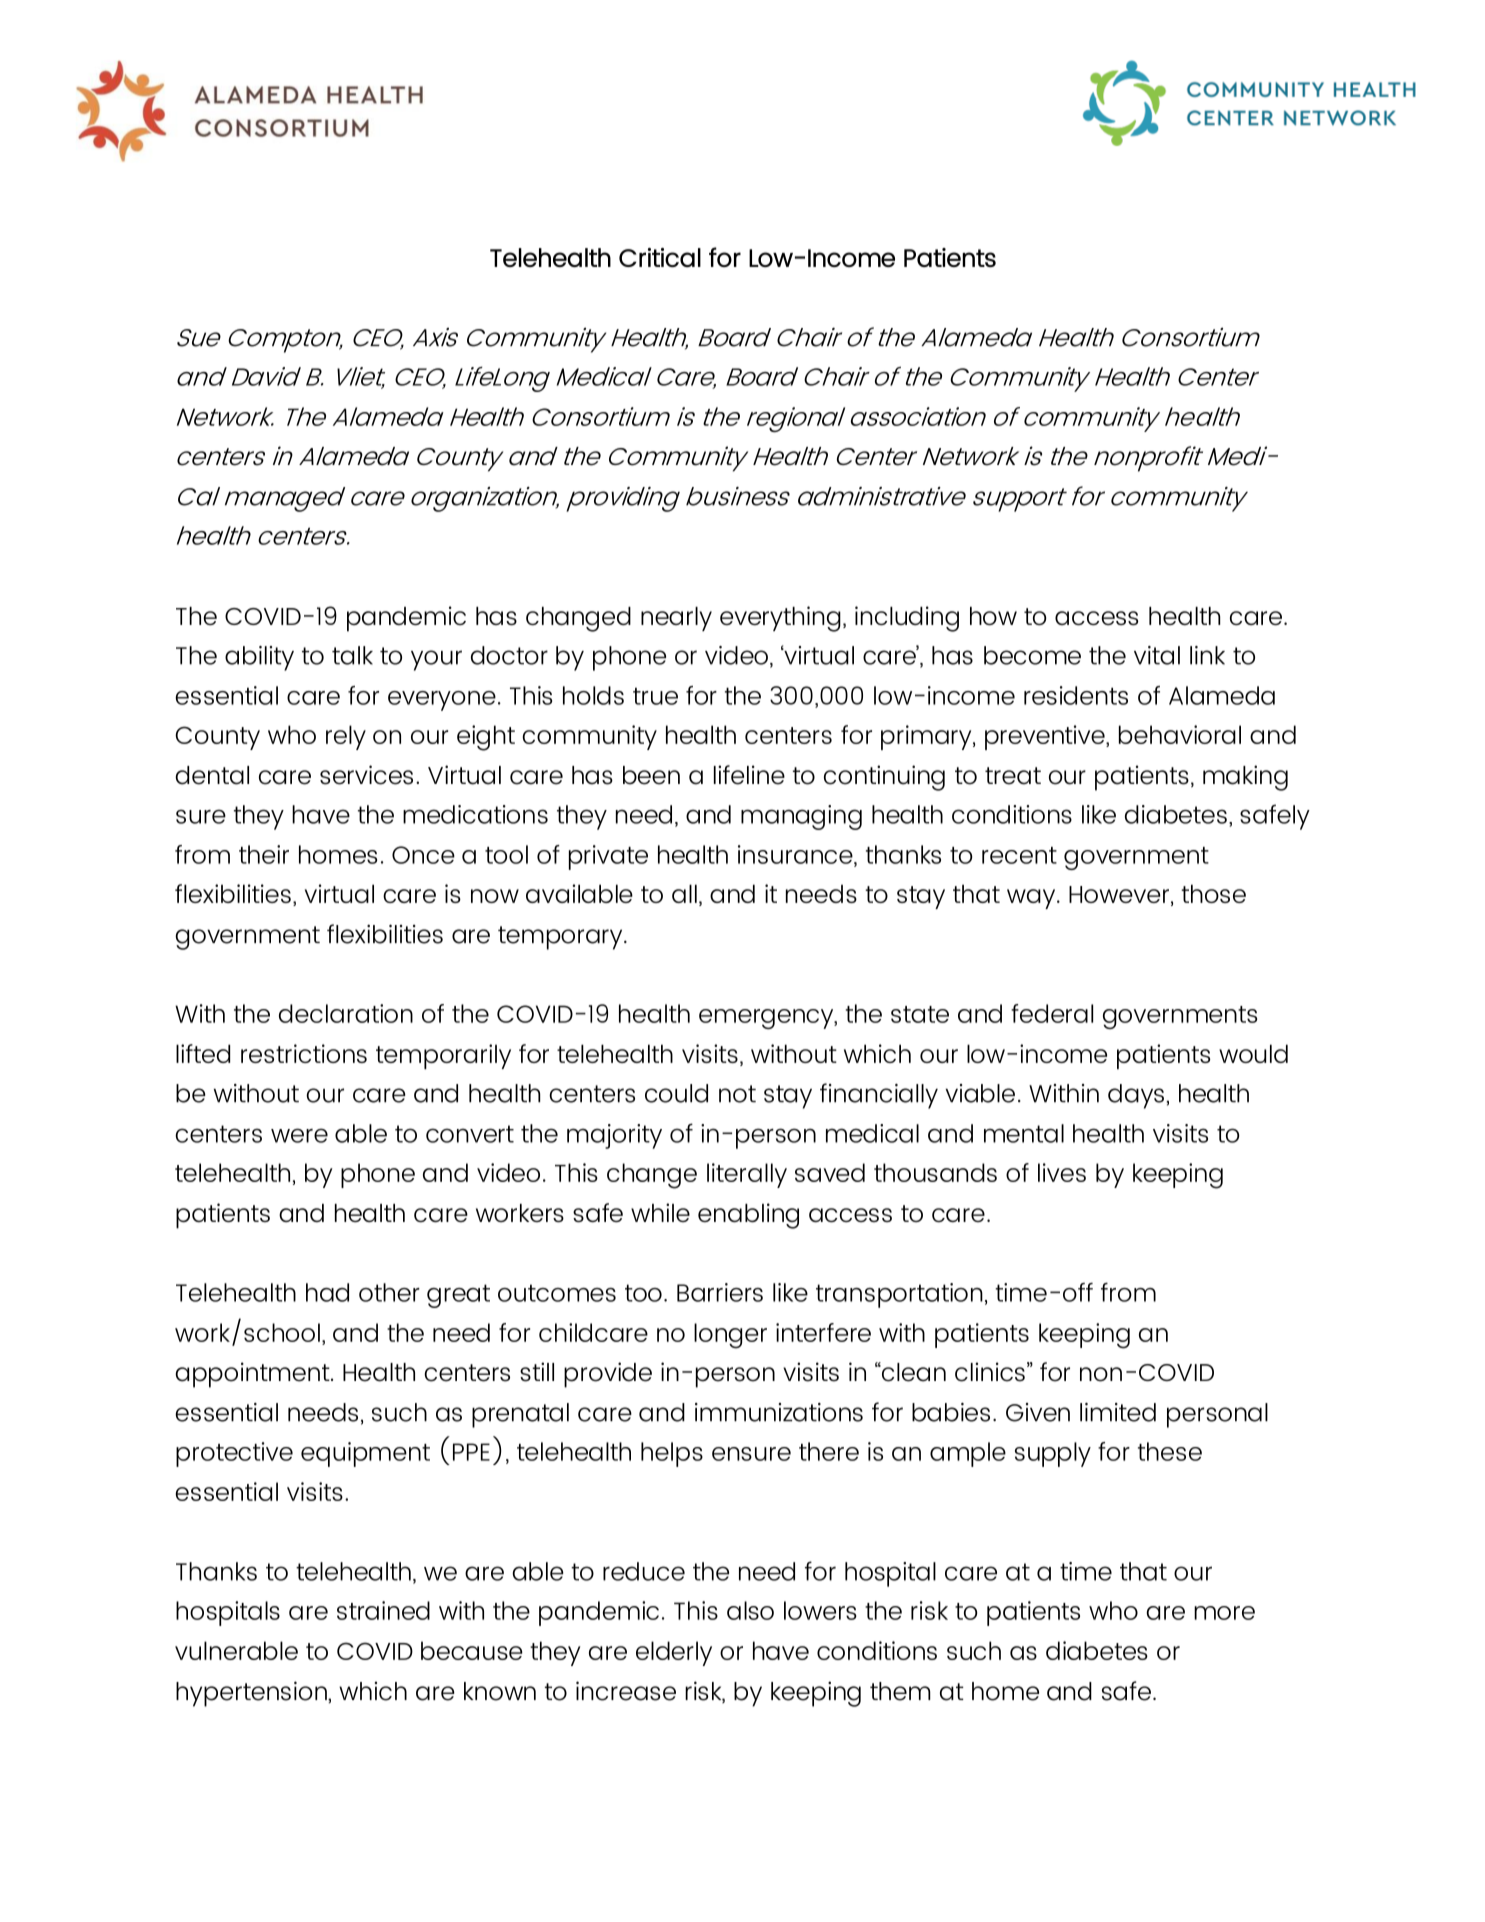  I want to click on federal, so click(1052, 1013).
